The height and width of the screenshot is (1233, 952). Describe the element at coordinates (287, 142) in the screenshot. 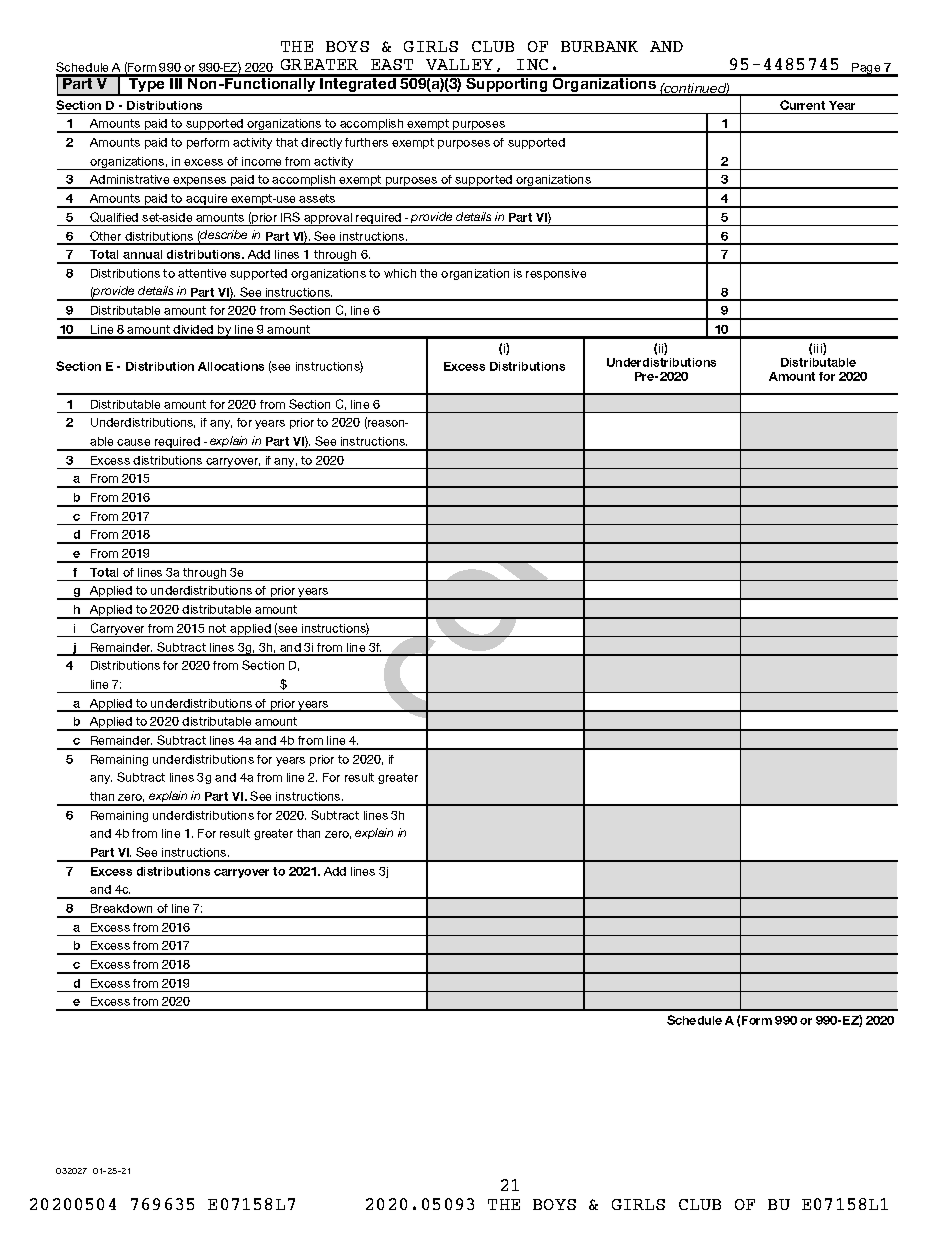

I see `that` at that location.
